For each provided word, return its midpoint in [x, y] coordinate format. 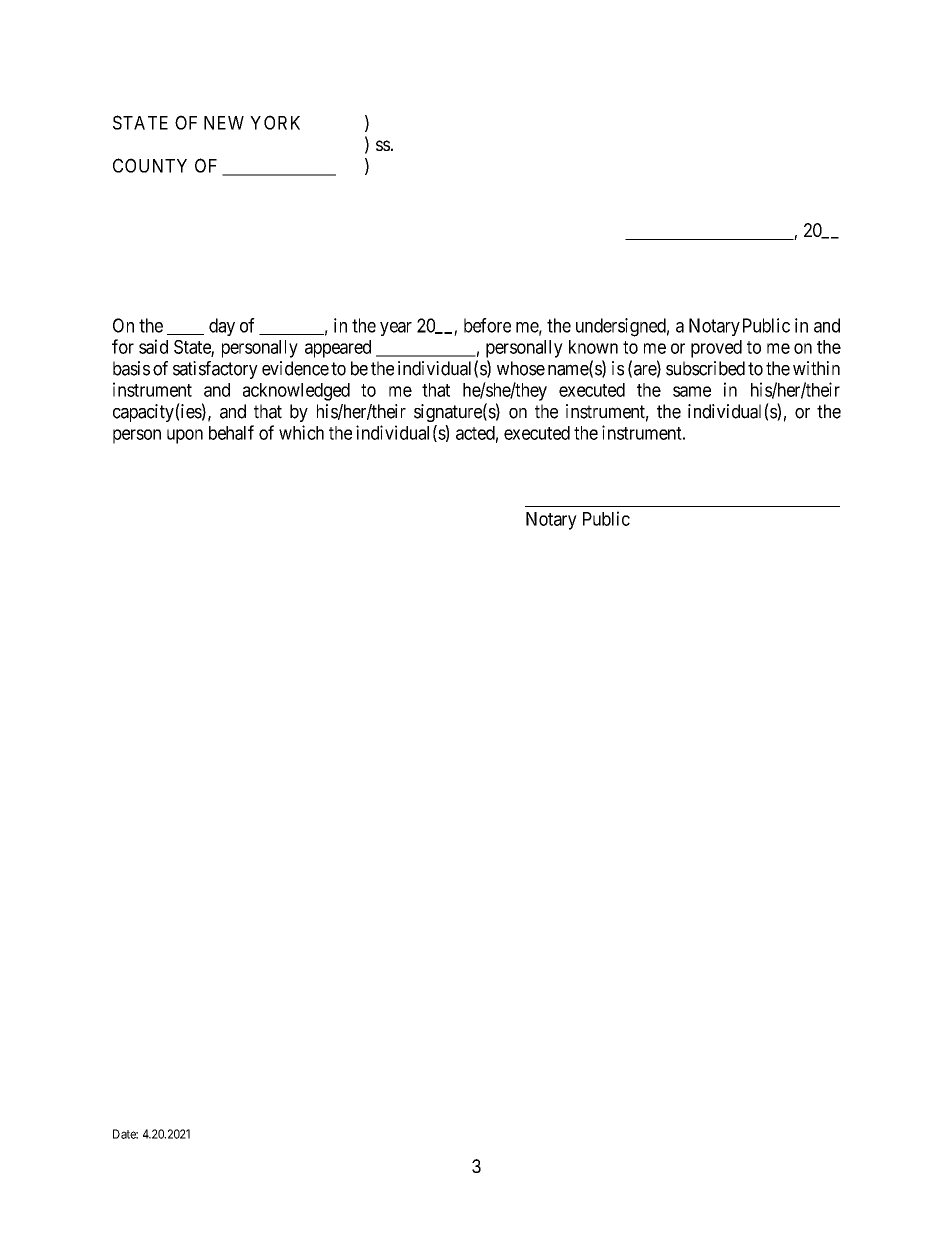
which [301, 432]
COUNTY [150, 165]
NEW [224, 123]
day [222, 327]
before [487, 325]
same [692, 391]
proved [716, 349]
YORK [275, 122]
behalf [231, 432]
